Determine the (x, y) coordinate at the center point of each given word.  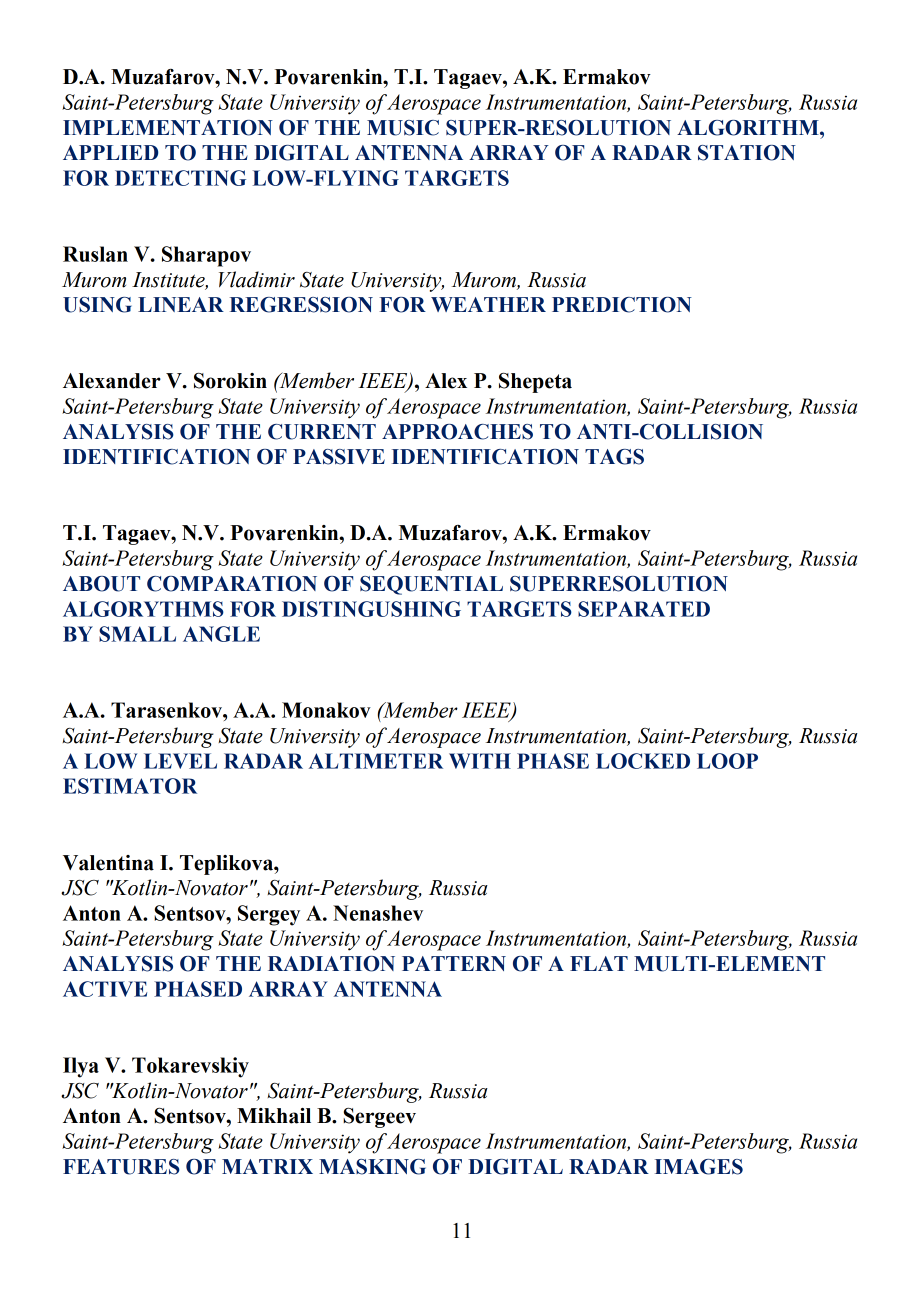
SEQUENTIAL (431, 585)
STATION (747, 153)
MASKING (372, 1167)
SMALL (137, 634)
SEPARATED (644, 609)
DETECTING (180, 178)
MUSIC (403, 128)
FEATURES (121, 1167)
